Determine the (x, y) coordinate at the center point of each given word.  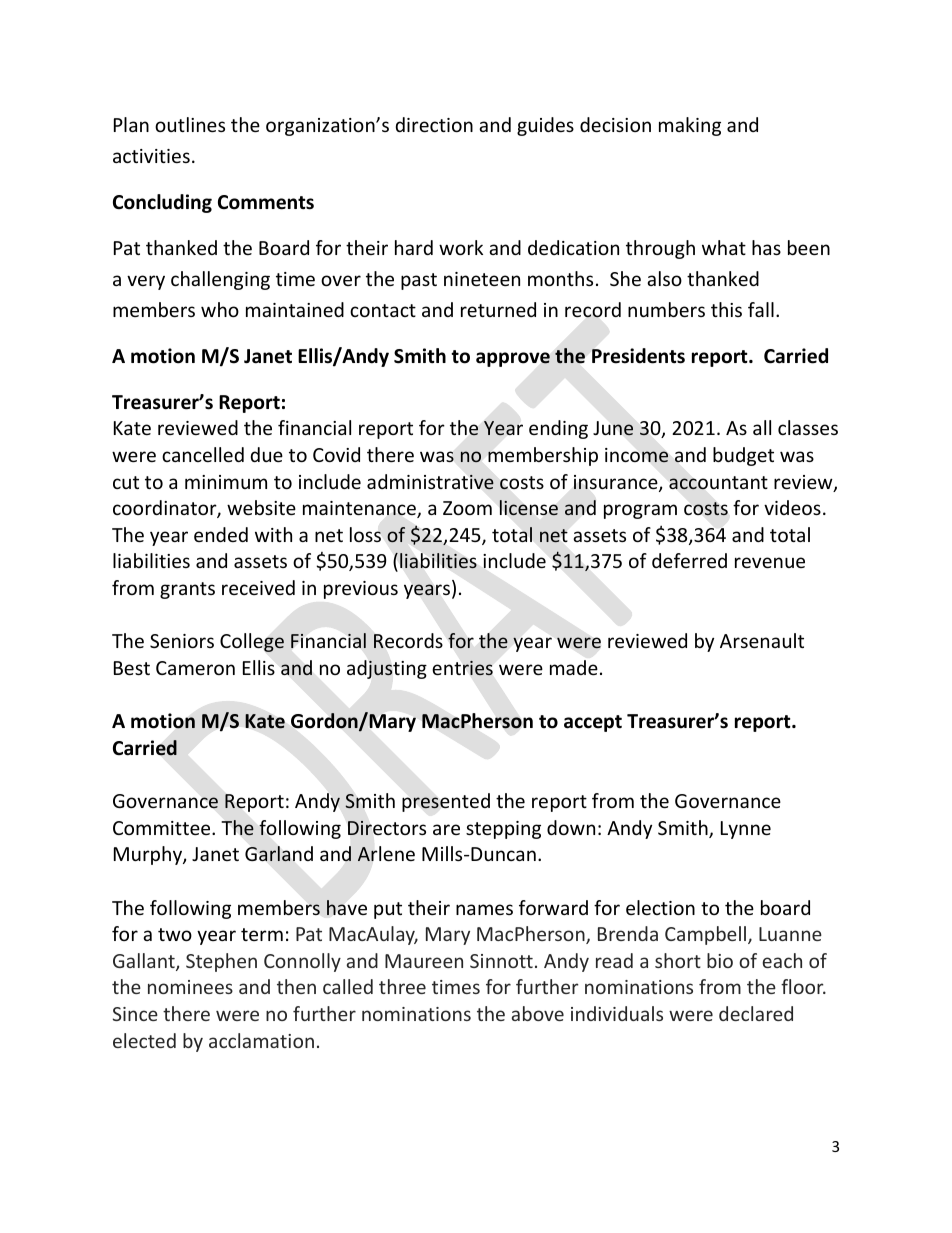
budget (743, 456)
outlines (190, 124)
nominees (190, 987)
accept (593, 723)
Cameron (195, 668)
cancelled (203, 454)
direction (434, 124)
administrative (430, 482)
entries (462, 668)
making (690, 126)
